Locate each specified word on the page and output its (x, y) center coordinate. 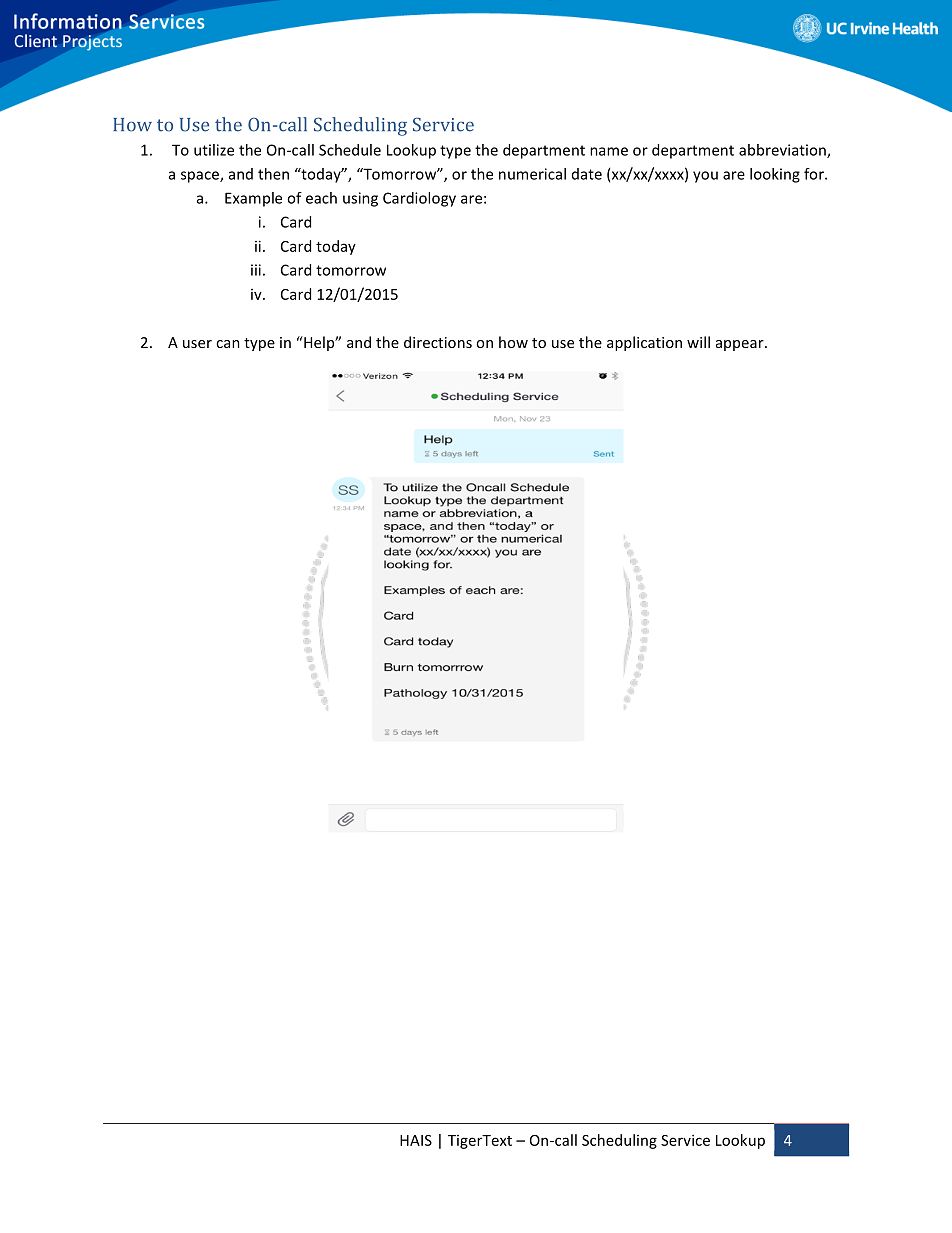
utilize (214, 150)
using (360, 199)
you (705, 177)
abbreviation (783, 151)
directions (438, 342)
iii (256, 270)
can (228, 344)
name (609, 151)
